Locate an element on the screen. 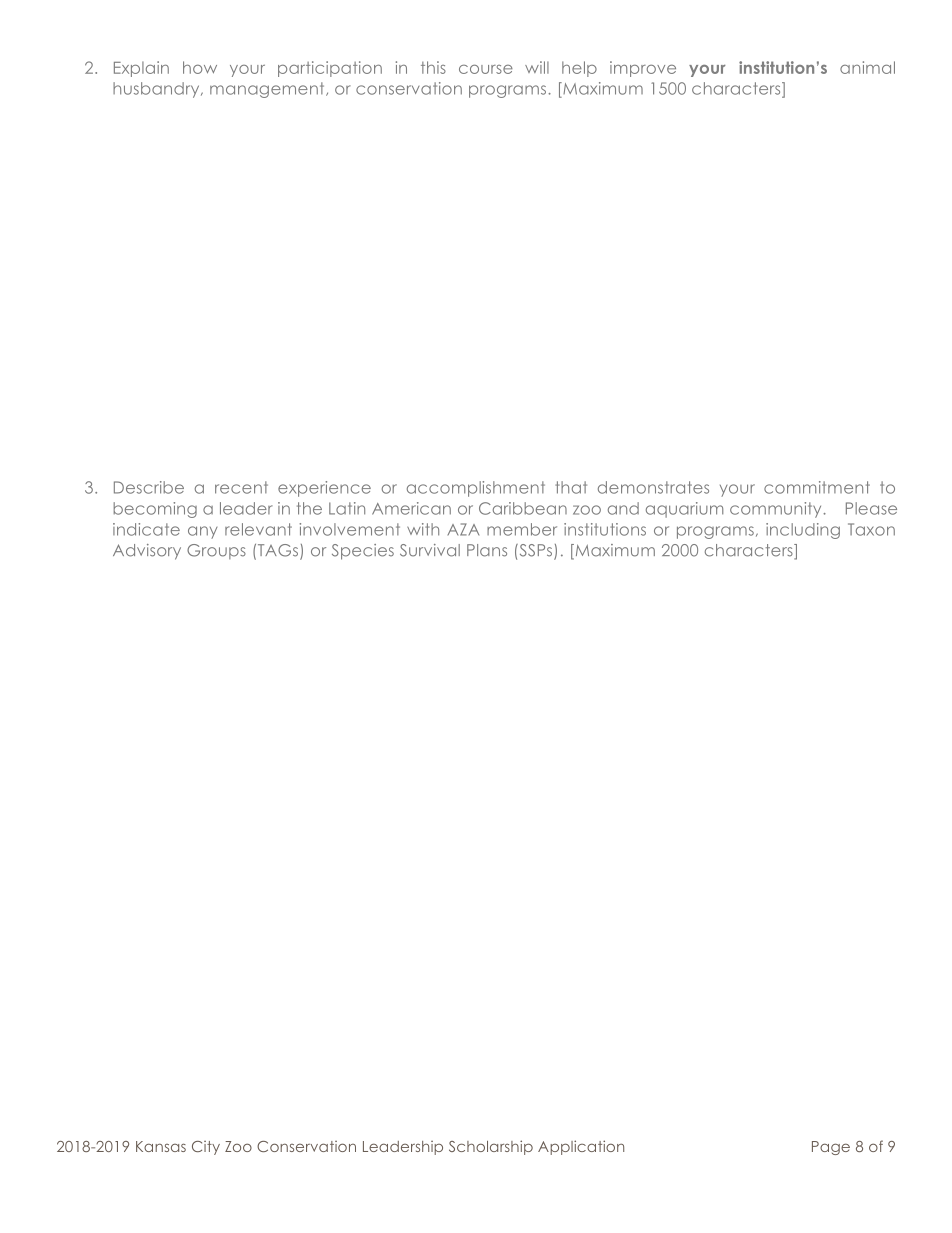 The width and height of the screenshot is (952, 1233). accomplishment is located at coordinates (476, 489).
